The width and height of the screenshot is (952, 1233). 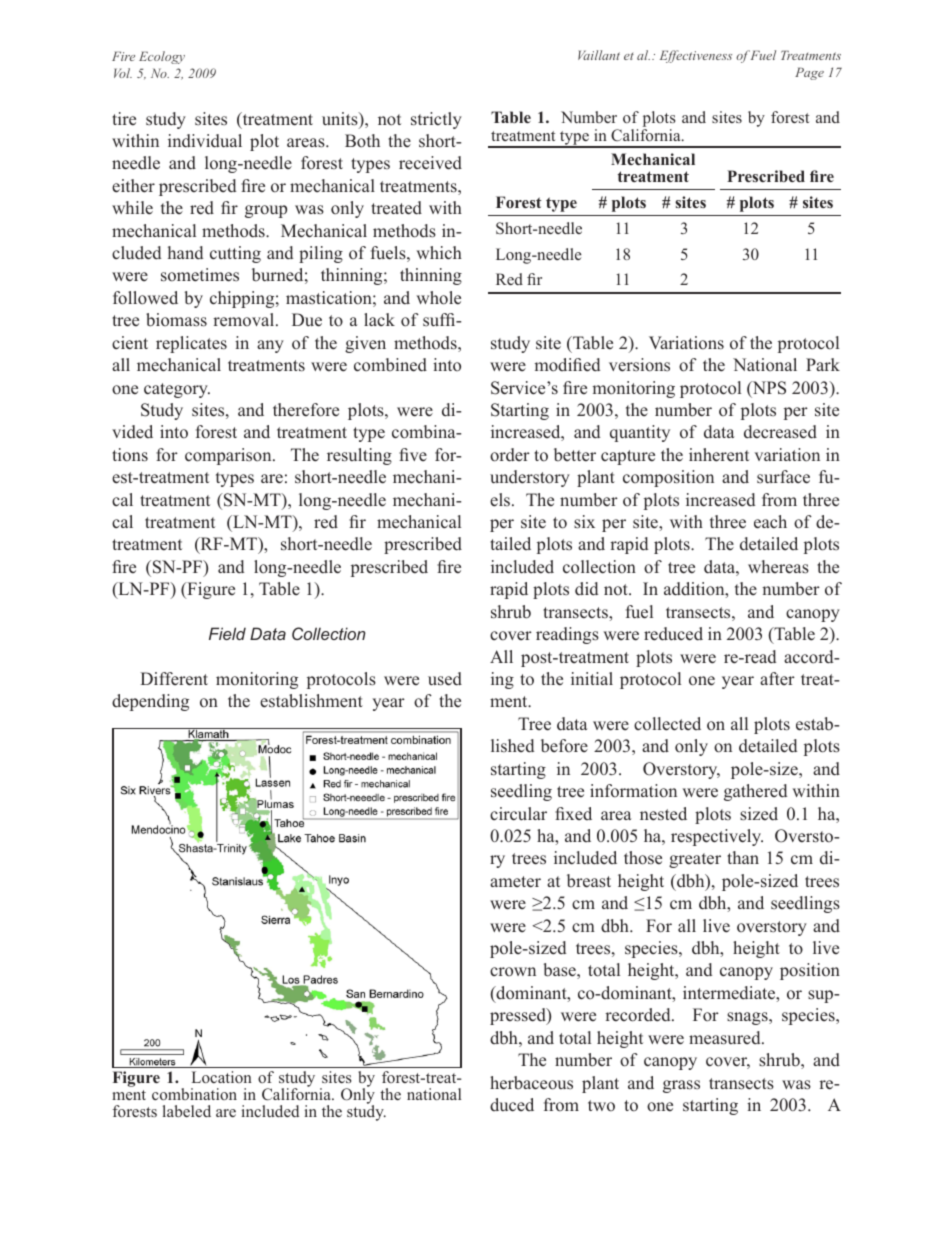 I want to click on Ecology, so click(x=162, y=57).
